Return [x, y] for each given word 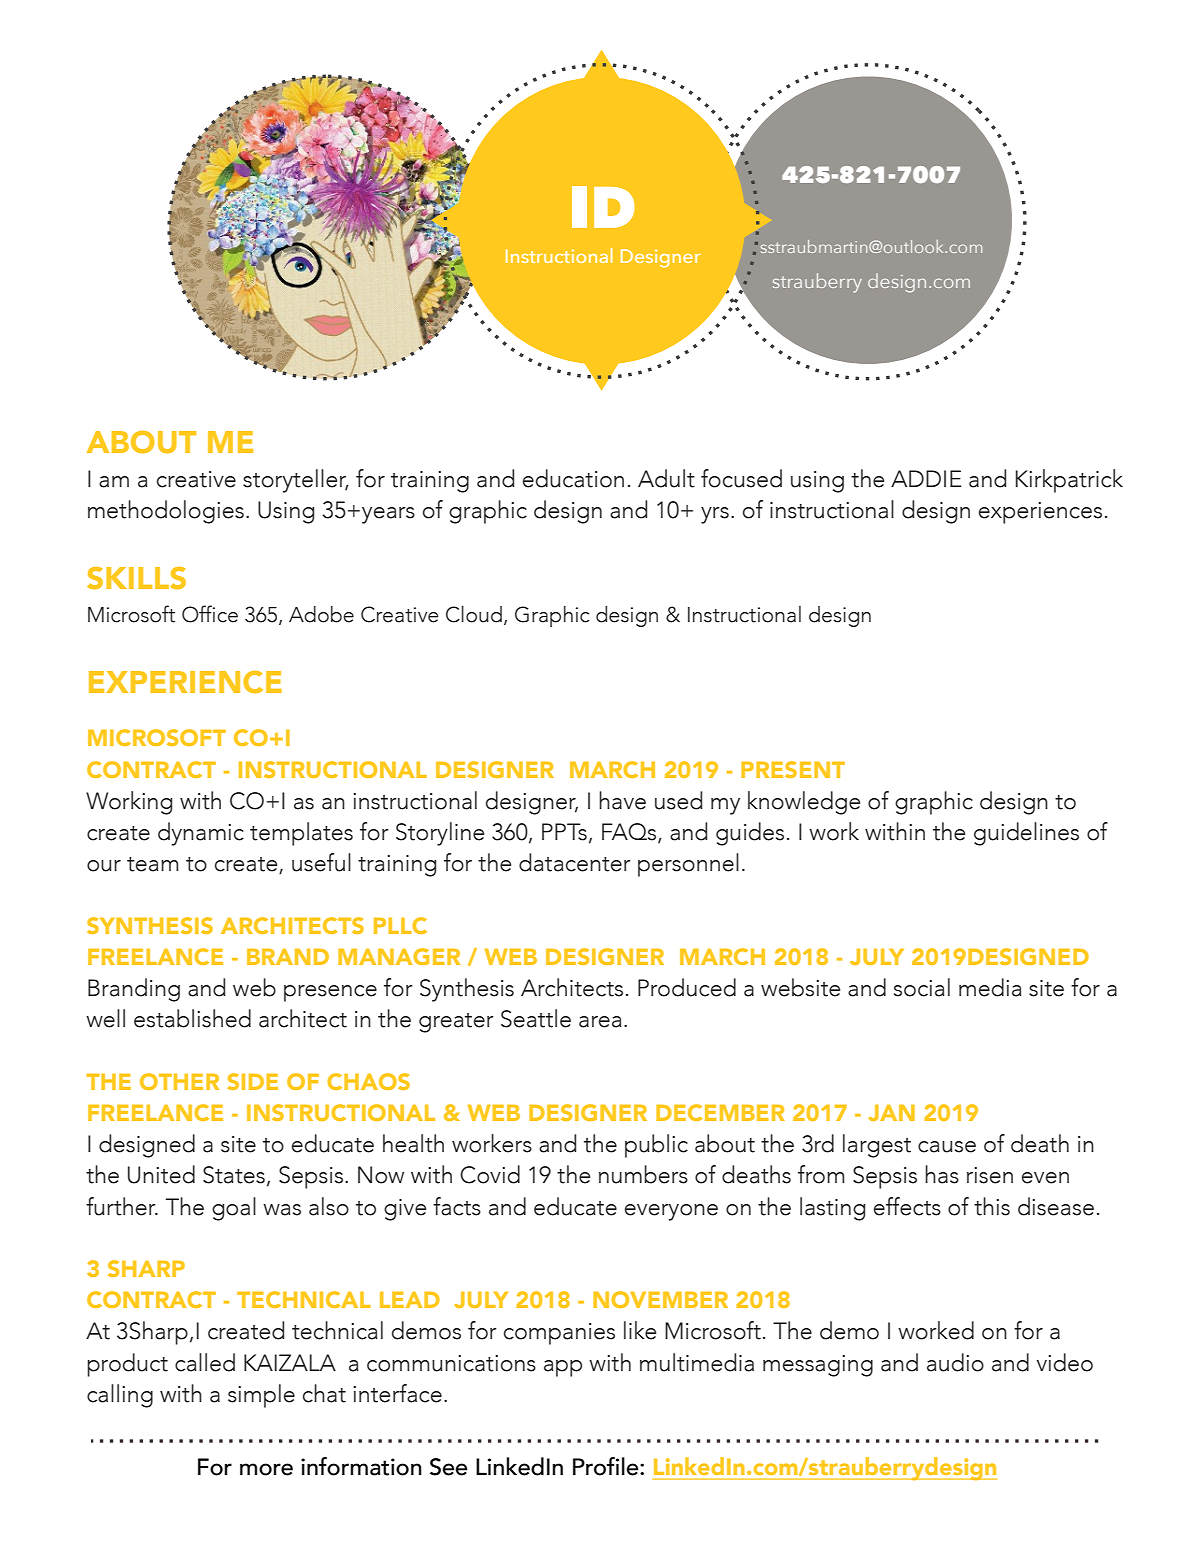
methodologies [166, 512]
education [573, 478]
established [192, 1018]
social [922, 987]
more [266, 1469]
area [600, 1022]
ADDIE [926, 478]
